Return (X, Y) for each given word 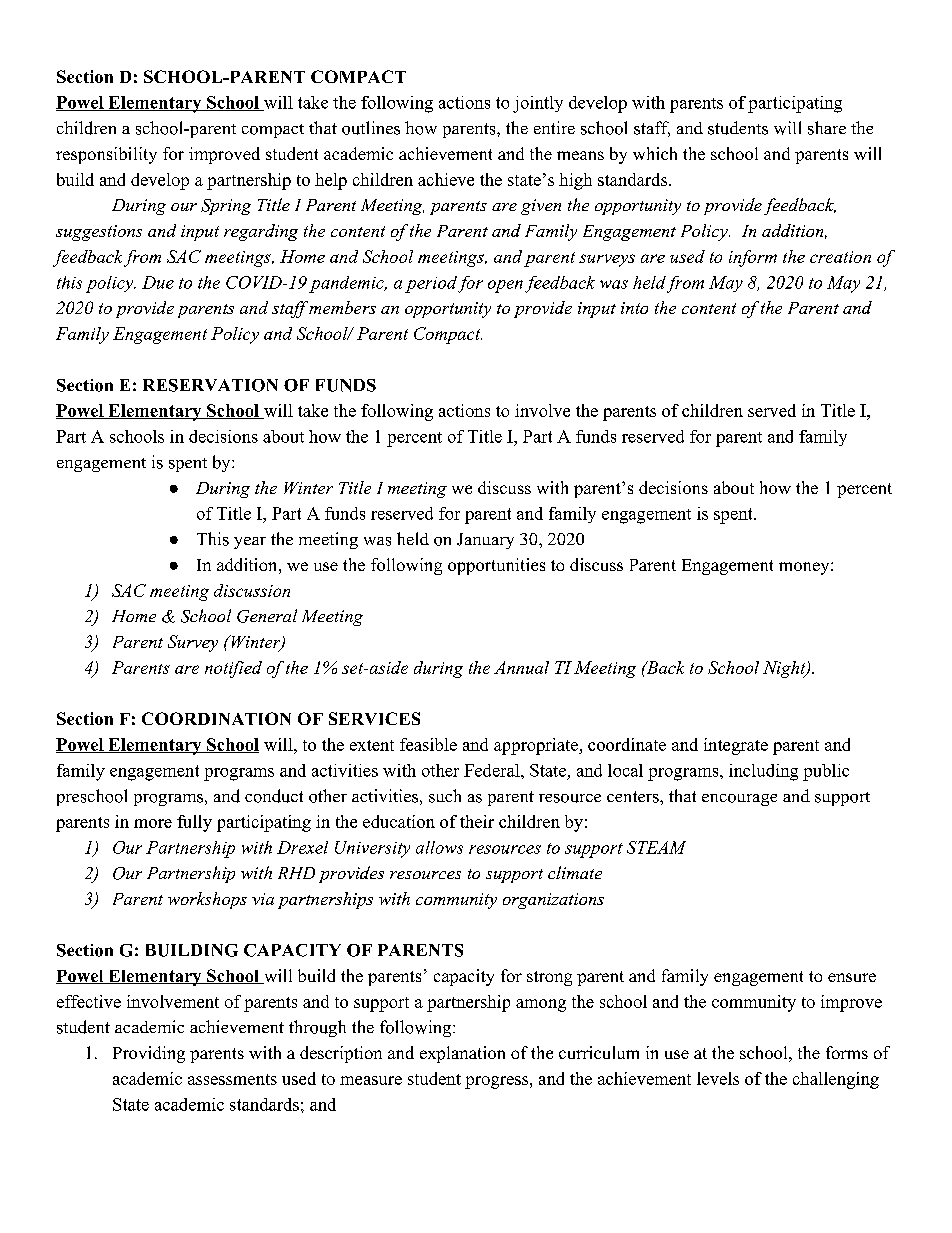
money (804, 568)
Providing (149, 1054)
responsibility (106, 155)
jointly (538, 104)
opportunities (496, 566)
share (827, 128)
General (267, 616)
